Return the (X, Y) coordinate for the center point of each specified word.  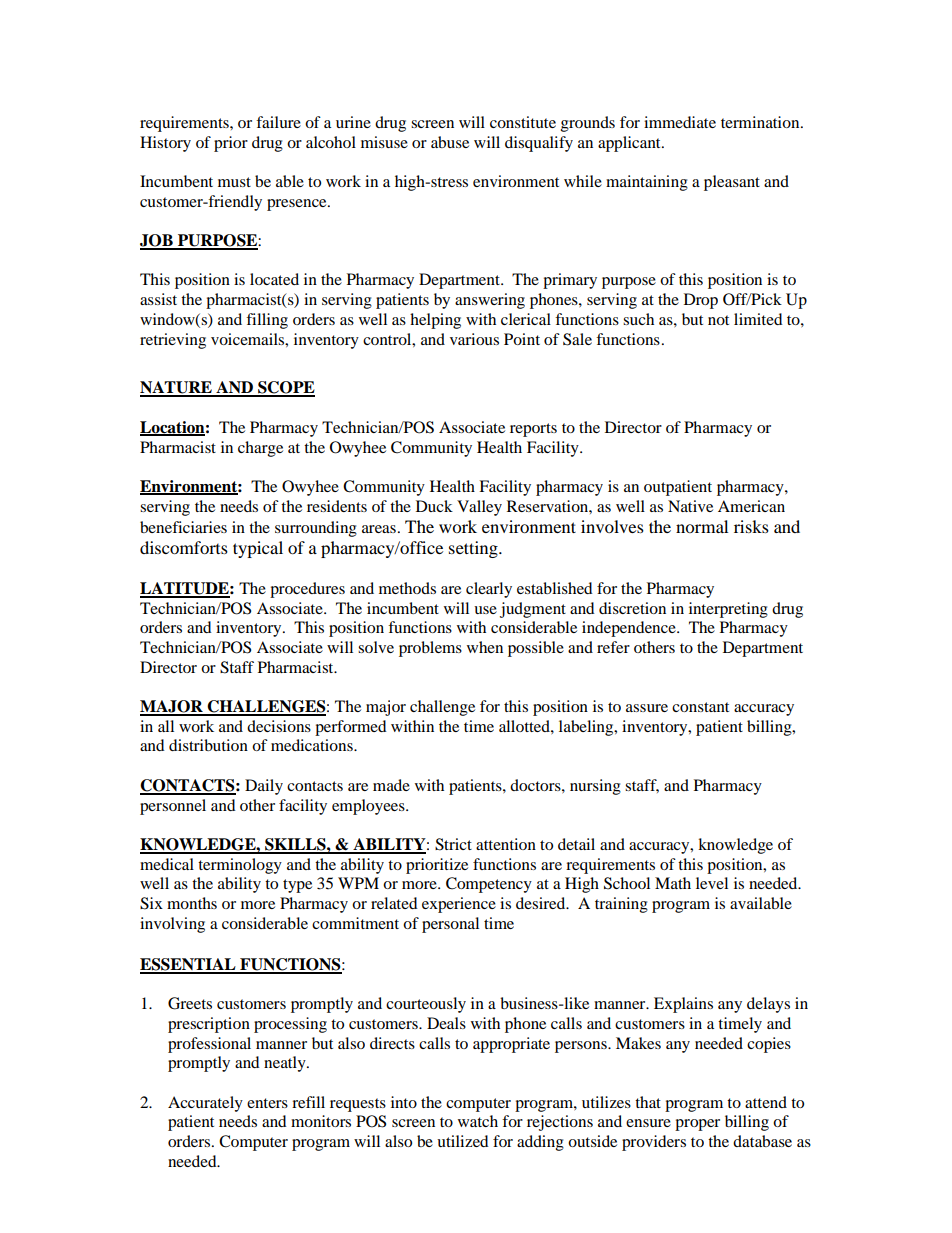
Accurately (205, 1104)
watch (478, 1121)
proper (697, 1125)
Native (690, 506)
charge (260, 449)
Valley (479, 508)
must (234, 182)
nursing (595, 787)
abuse (450, 142)
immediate (680, 122)
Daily (264, 787)
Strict (453, 844)
